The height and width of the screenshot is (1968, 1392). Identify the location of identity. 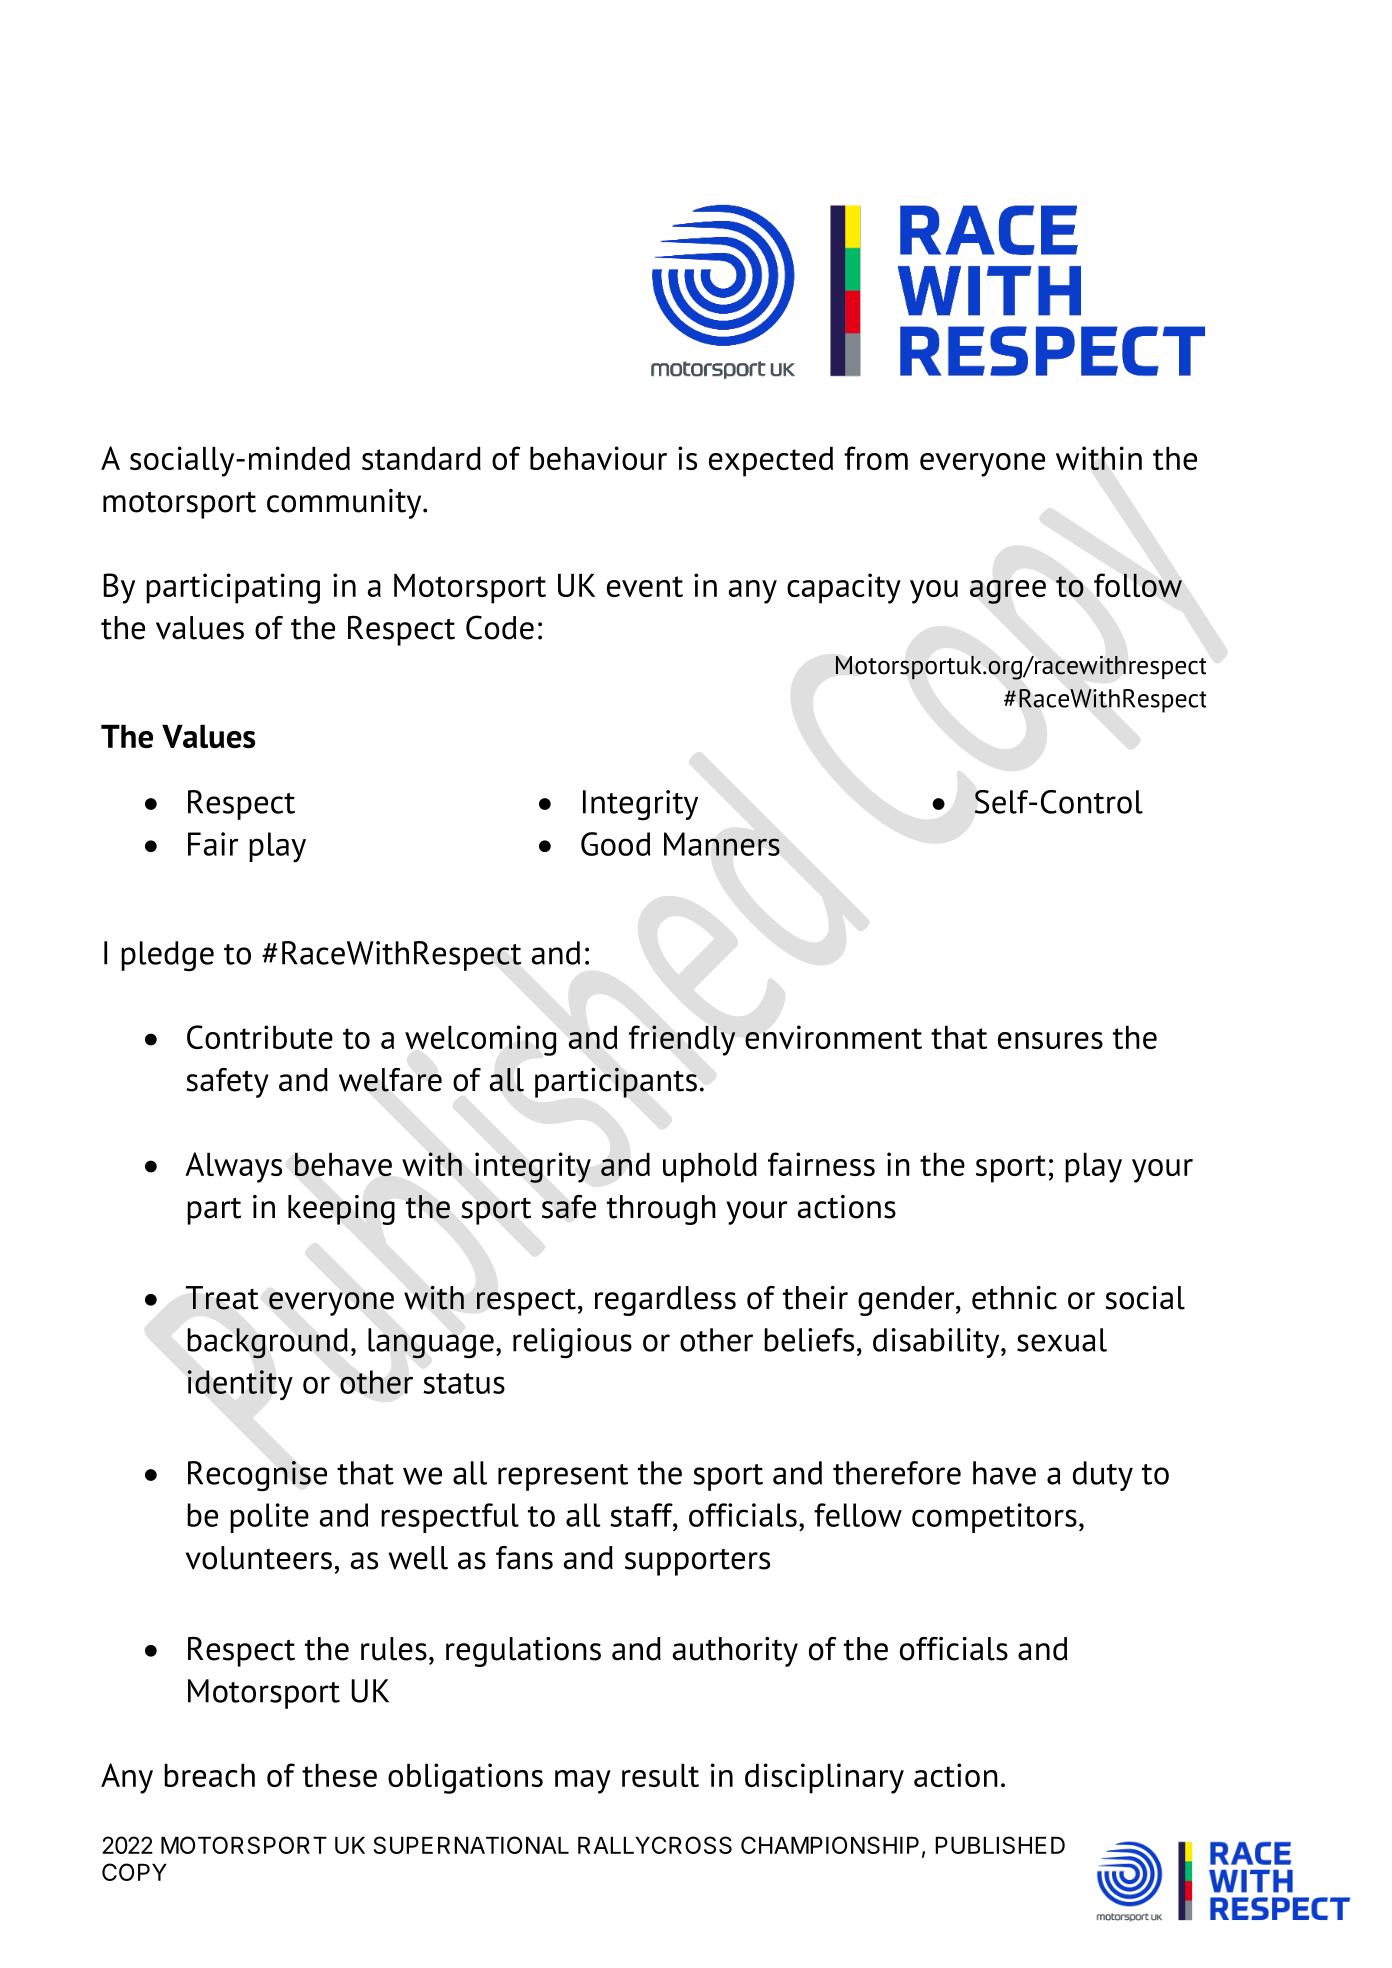
(240, 1385).
